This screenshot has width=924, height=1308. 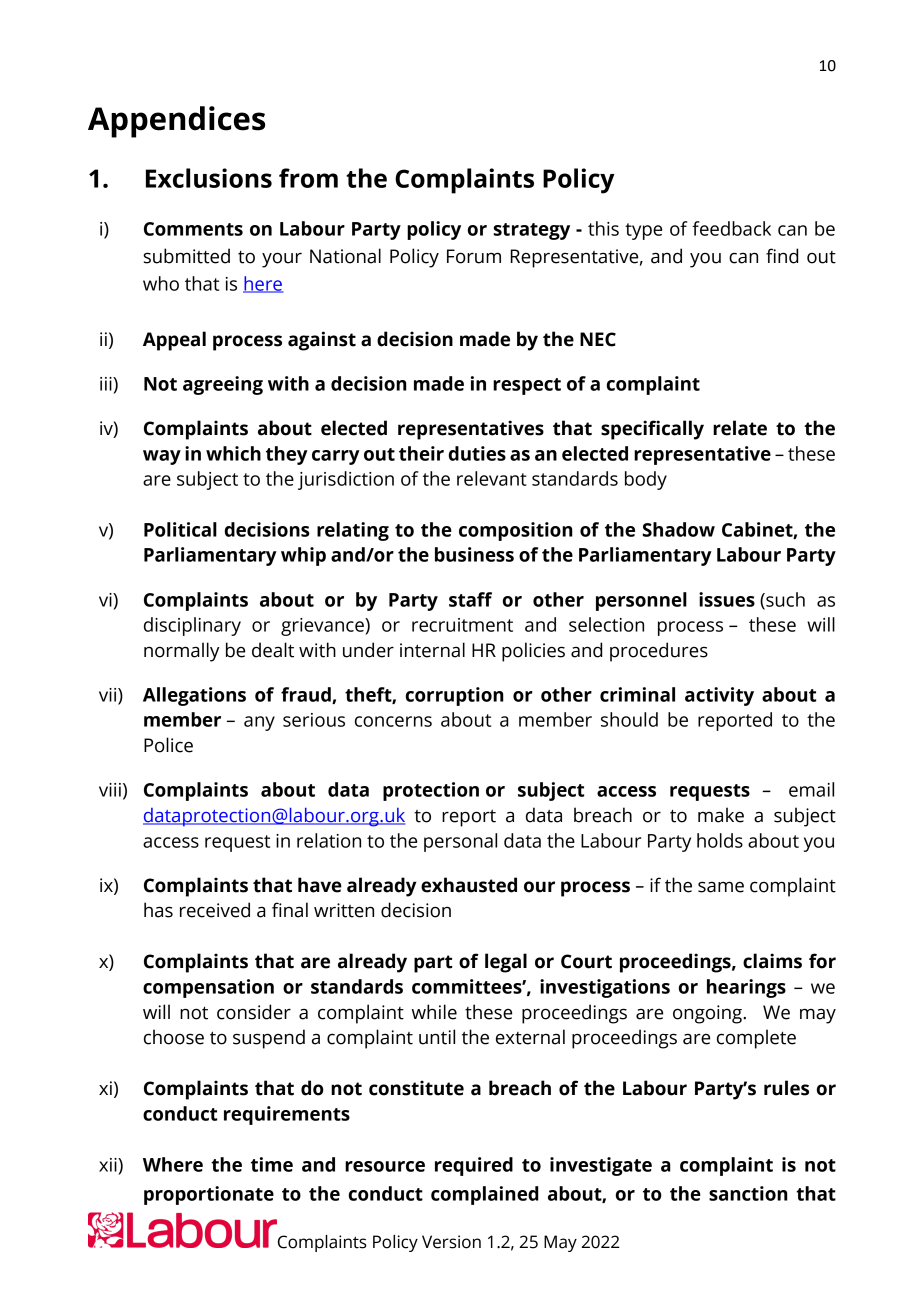 What do you see at coordinates (208, 988) in the screenshot?
I see `compensation` at bounding box center [208, 988].
